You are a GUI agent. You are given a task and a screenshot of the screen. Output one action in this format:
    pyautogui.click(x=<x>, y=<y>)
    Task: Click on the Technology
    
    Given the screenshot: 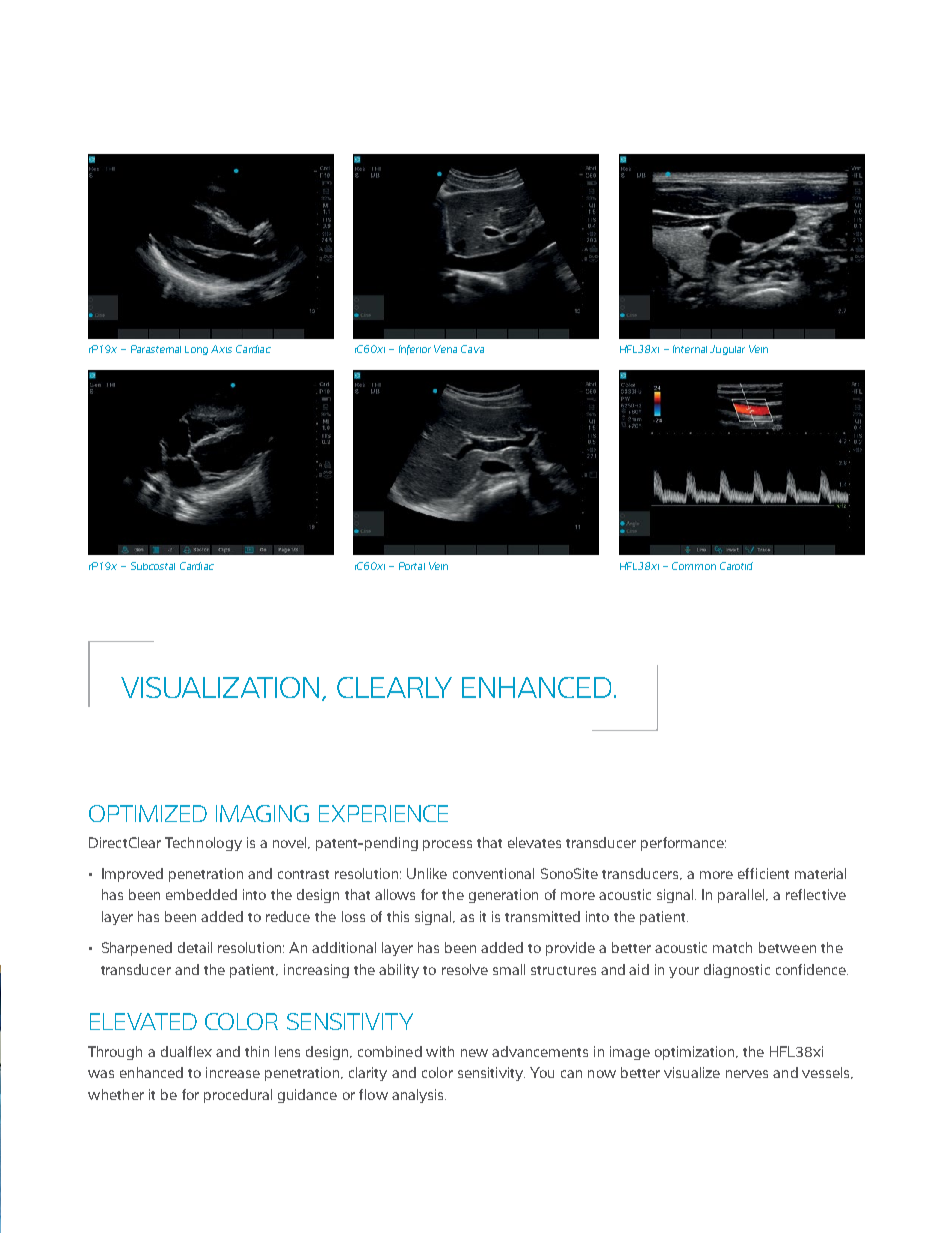 What is the action you would take?
    pyautogui.click(x=203, y=844)
